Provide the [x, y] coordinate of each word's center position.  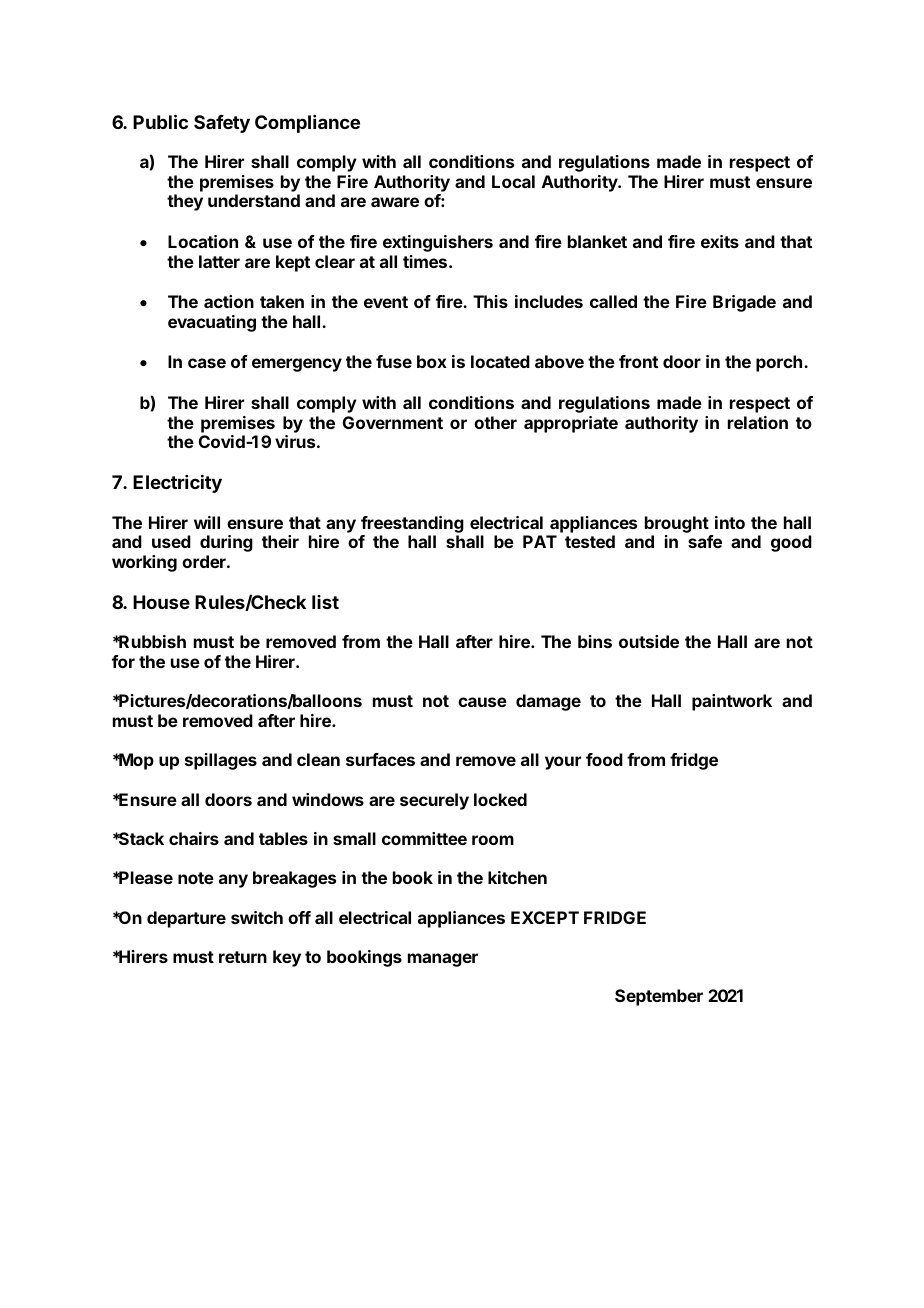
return [243, 957]
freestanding [412, 524]
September [659, 997]
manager [443, 960]
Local [513, 181]
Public [160, 121]
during [226, 543]
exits [720, 241]
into [730, 522]
